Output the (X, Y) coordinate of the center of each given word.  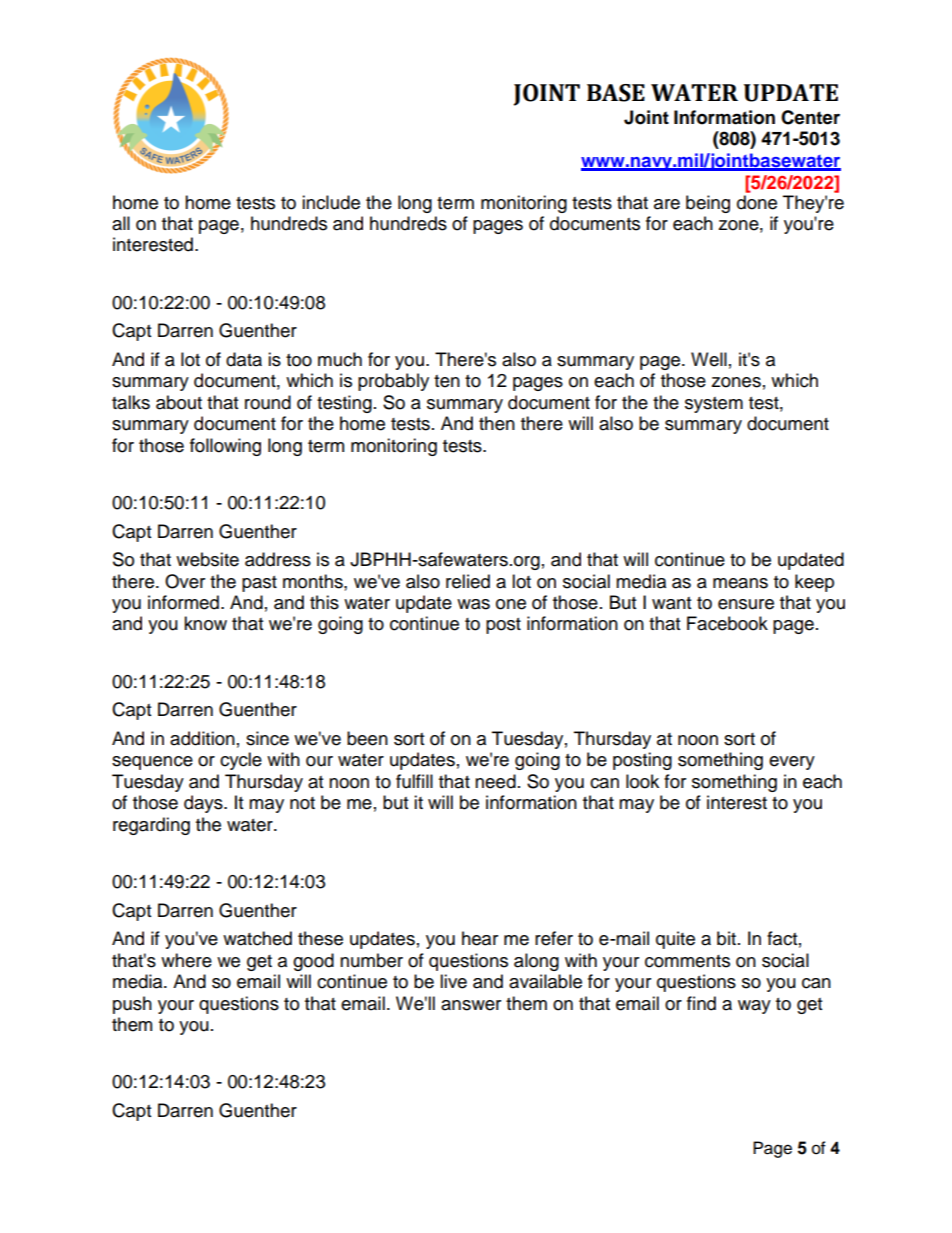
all (121, 223)
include (331, 202)
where (186, 960)
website (207, 559)
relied (468, 581)
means (740, 583)
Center (810, 117)
